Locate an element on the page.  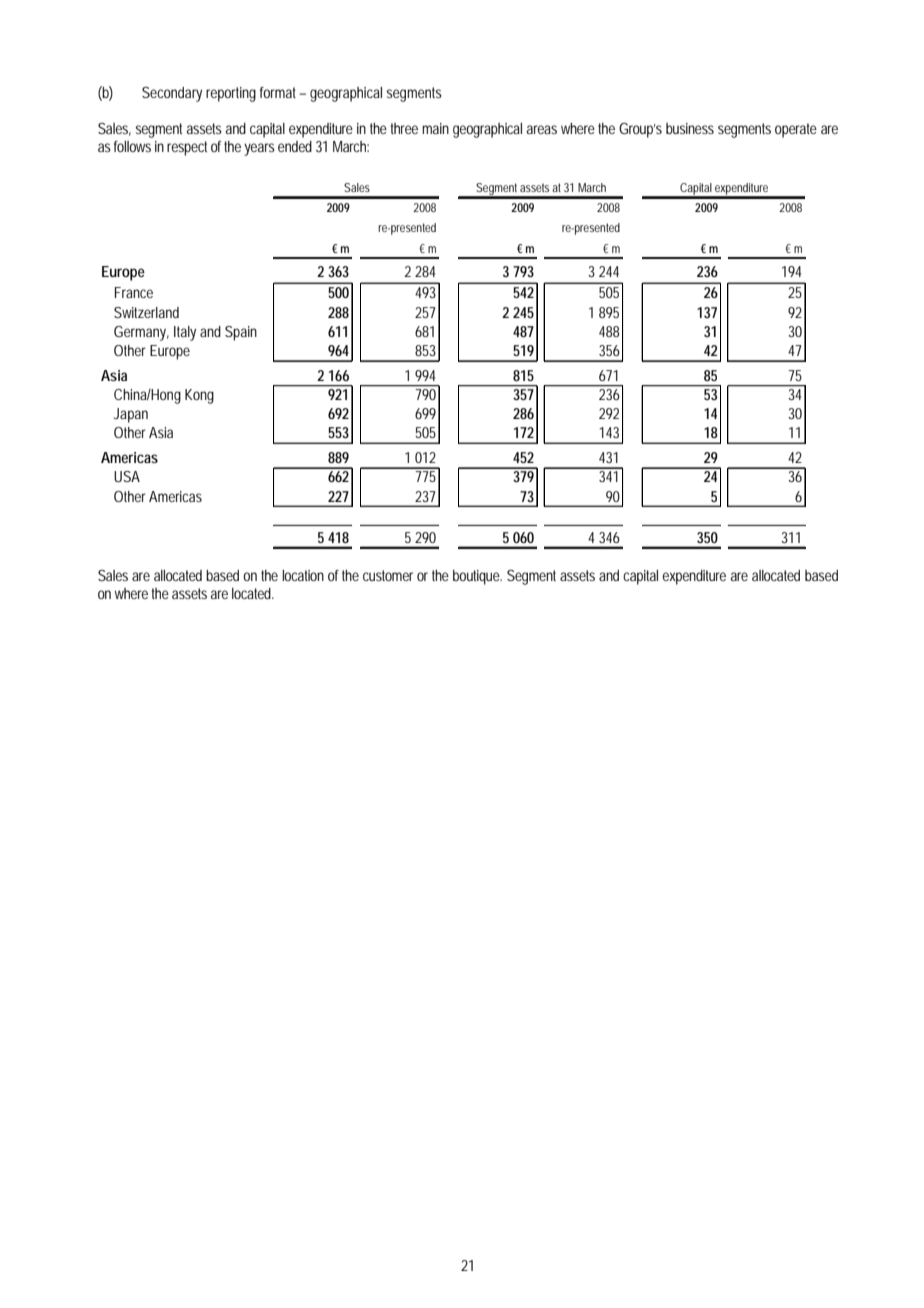
location is located at coordinates (303, 575).
